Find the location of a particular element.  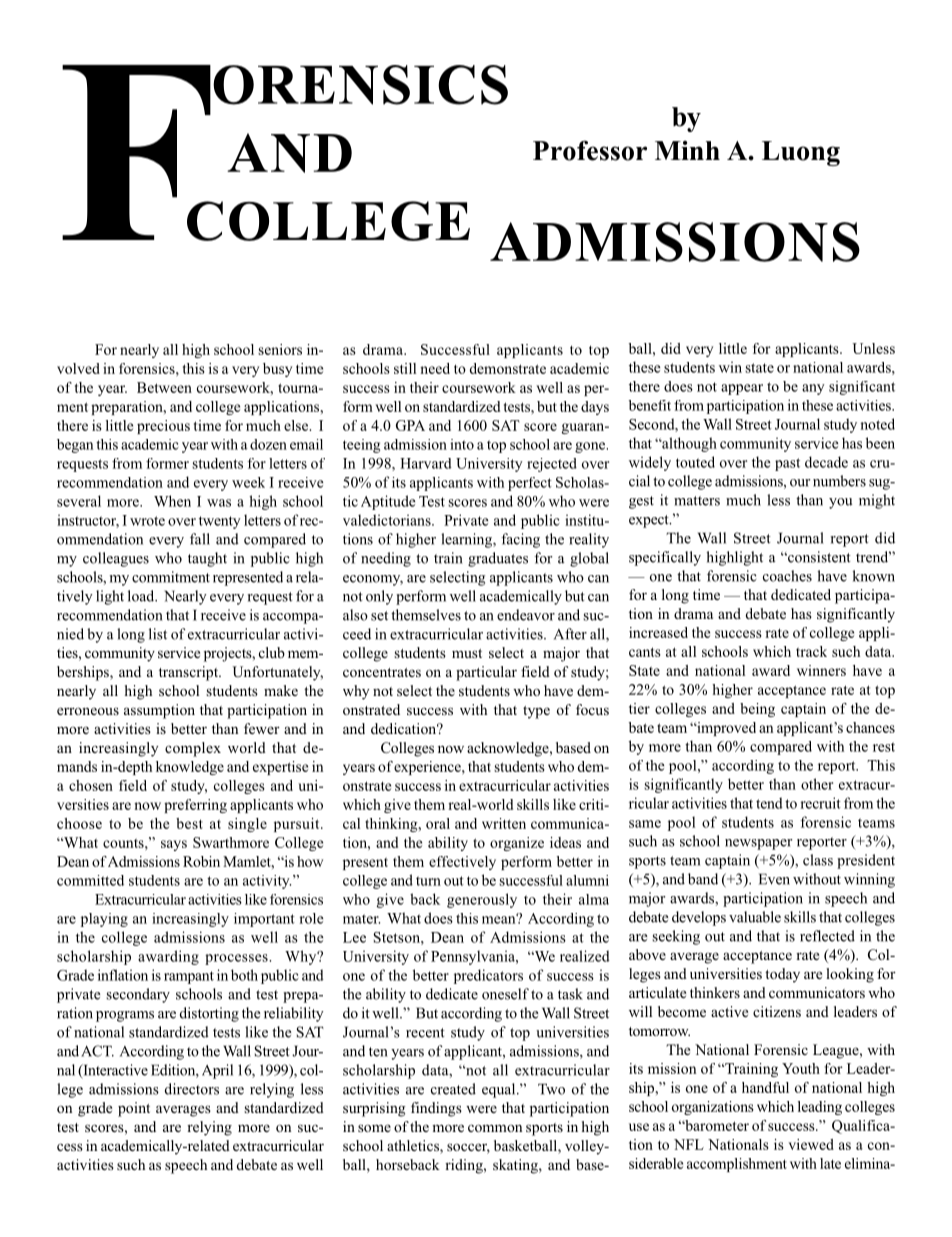

perfect is located at coordinates (530, 484).
